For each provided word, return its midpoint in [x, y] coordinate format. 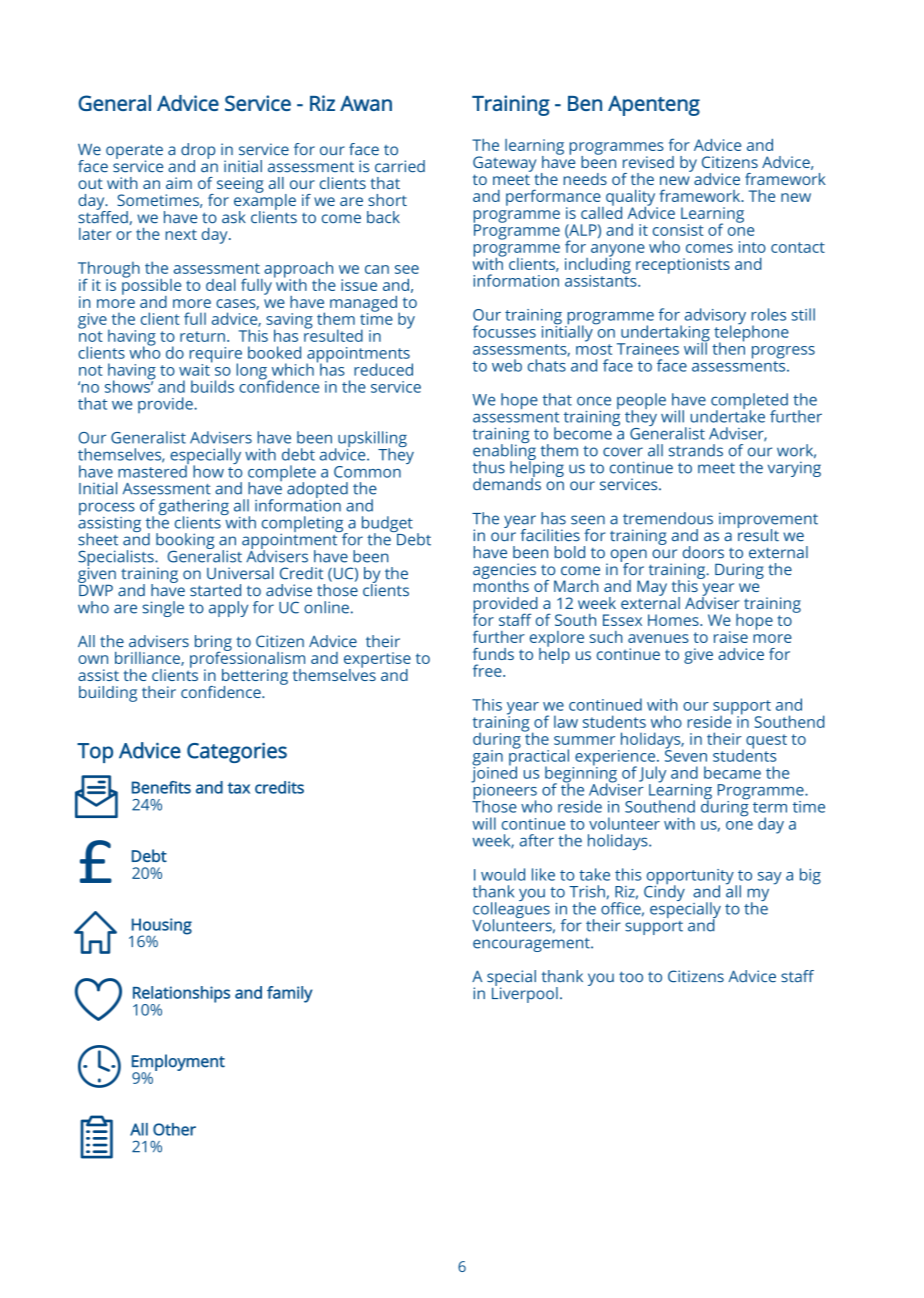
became [732, 772]
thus [488, 467]
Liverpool [525, 993]
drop [198, 152]
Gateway [504, 164]
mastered [153, 470]
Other [174, 1129]
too [631, 977]
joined [494, 774]
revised [648, 162]
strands [696, 450]
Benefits [161, 787]
